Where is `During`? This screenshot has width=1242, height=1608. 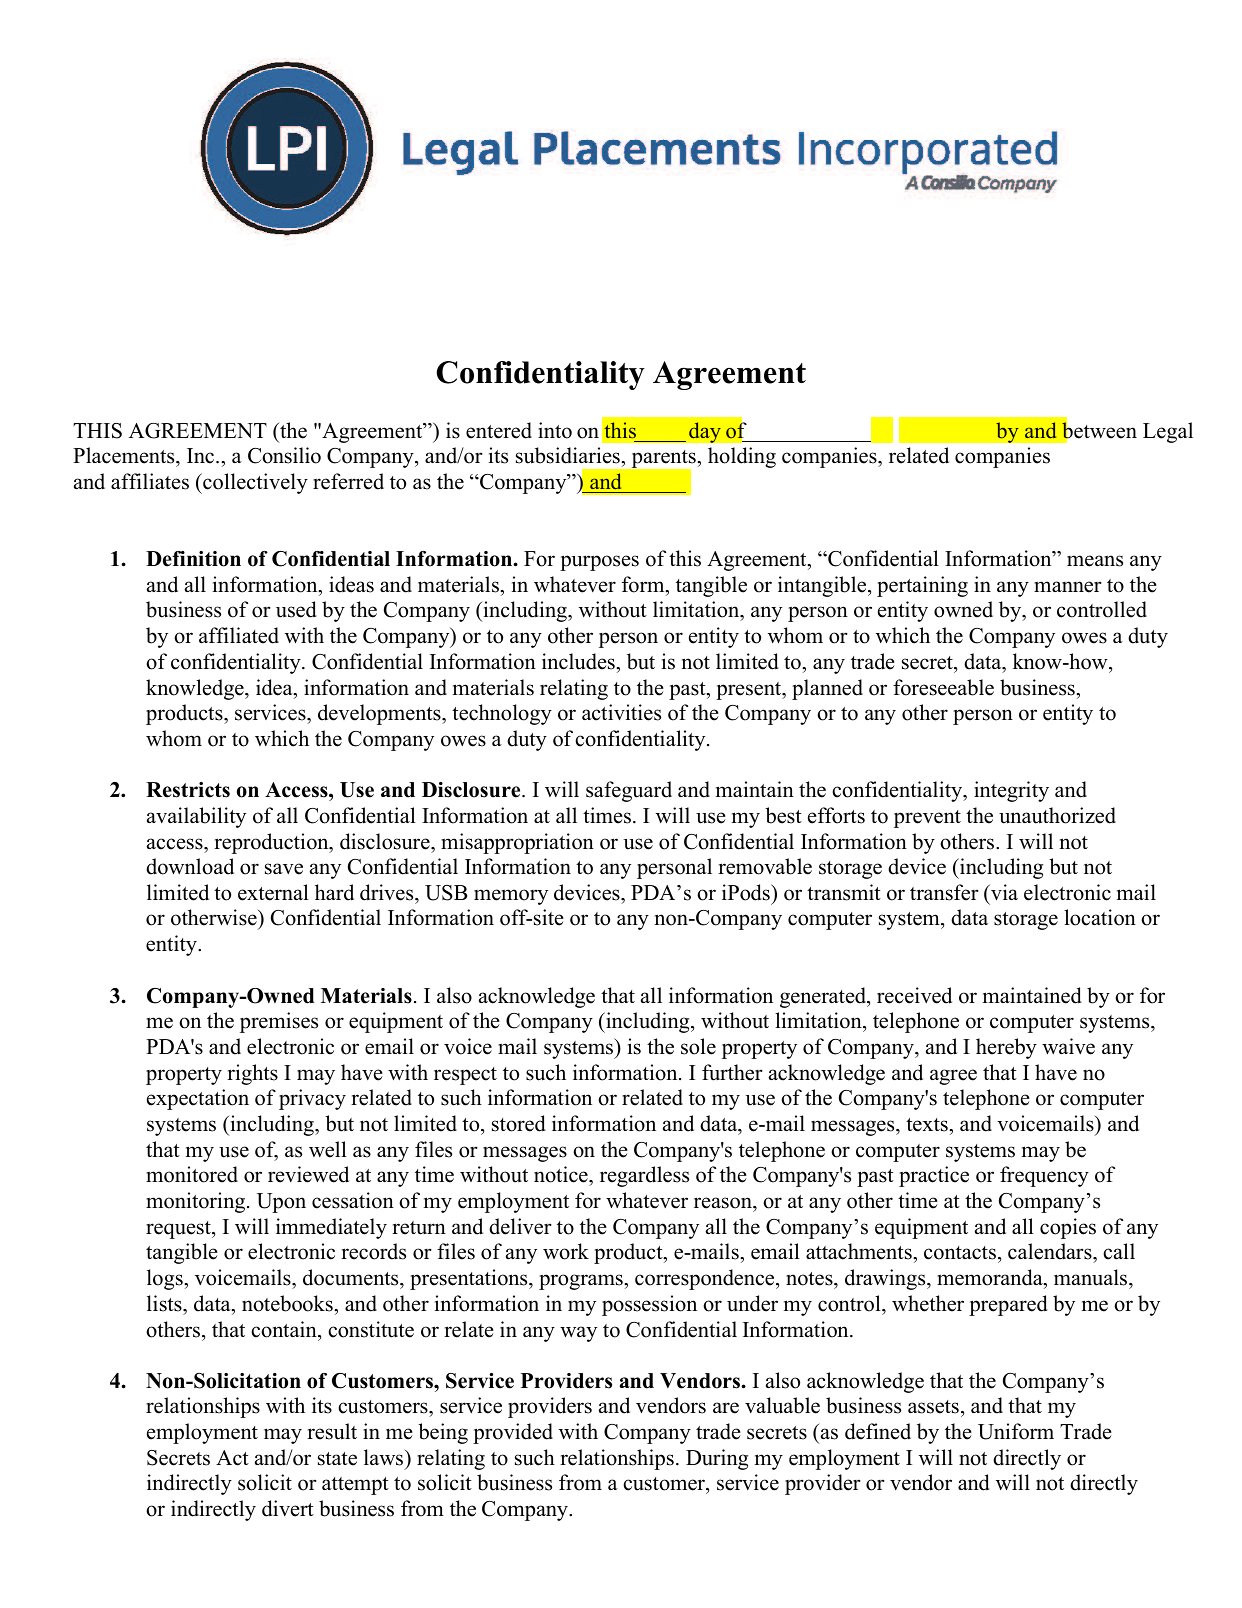 During is located at coordinates (717, 1459).
